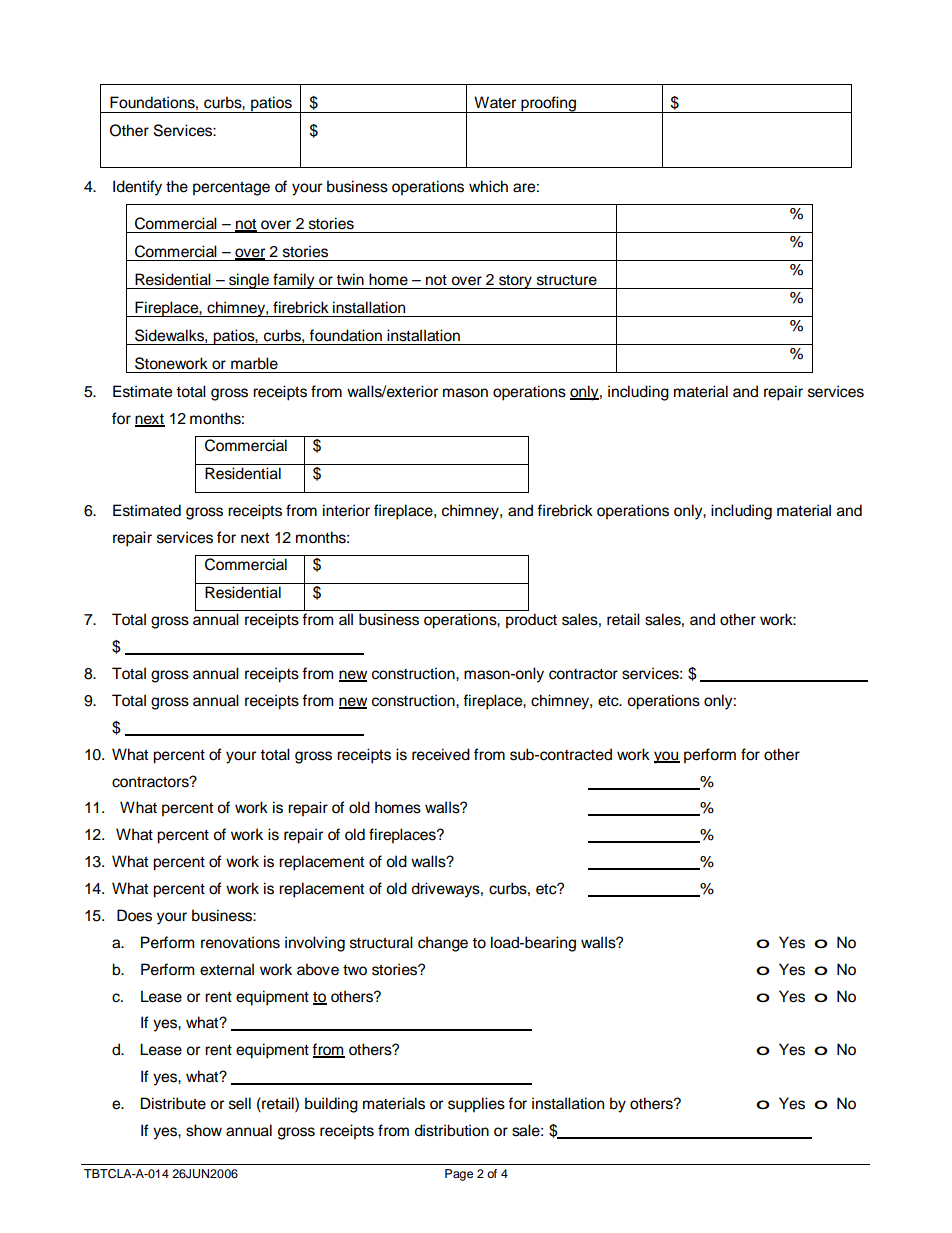  I want to click on interior, so click(346, 510).
